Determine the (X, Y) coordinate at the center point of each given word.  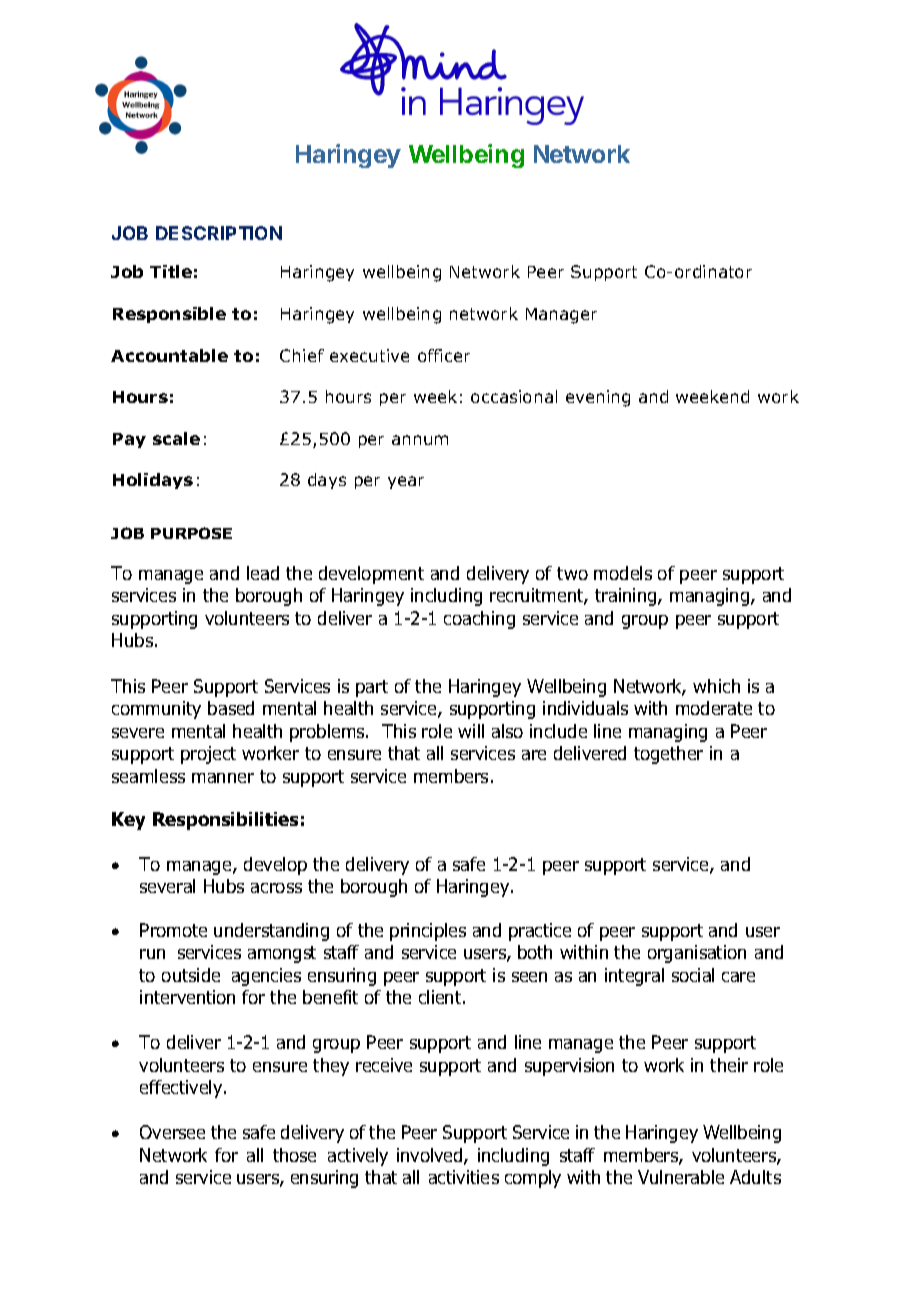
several (167, 886)
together (668, 755)
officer (444, 355)
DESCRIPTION (219, 233)
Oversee (172, 1132)
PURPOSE (191, 533)
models (623, 573)
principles (428, 932)
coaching (479, 620)
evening (598, 398)
